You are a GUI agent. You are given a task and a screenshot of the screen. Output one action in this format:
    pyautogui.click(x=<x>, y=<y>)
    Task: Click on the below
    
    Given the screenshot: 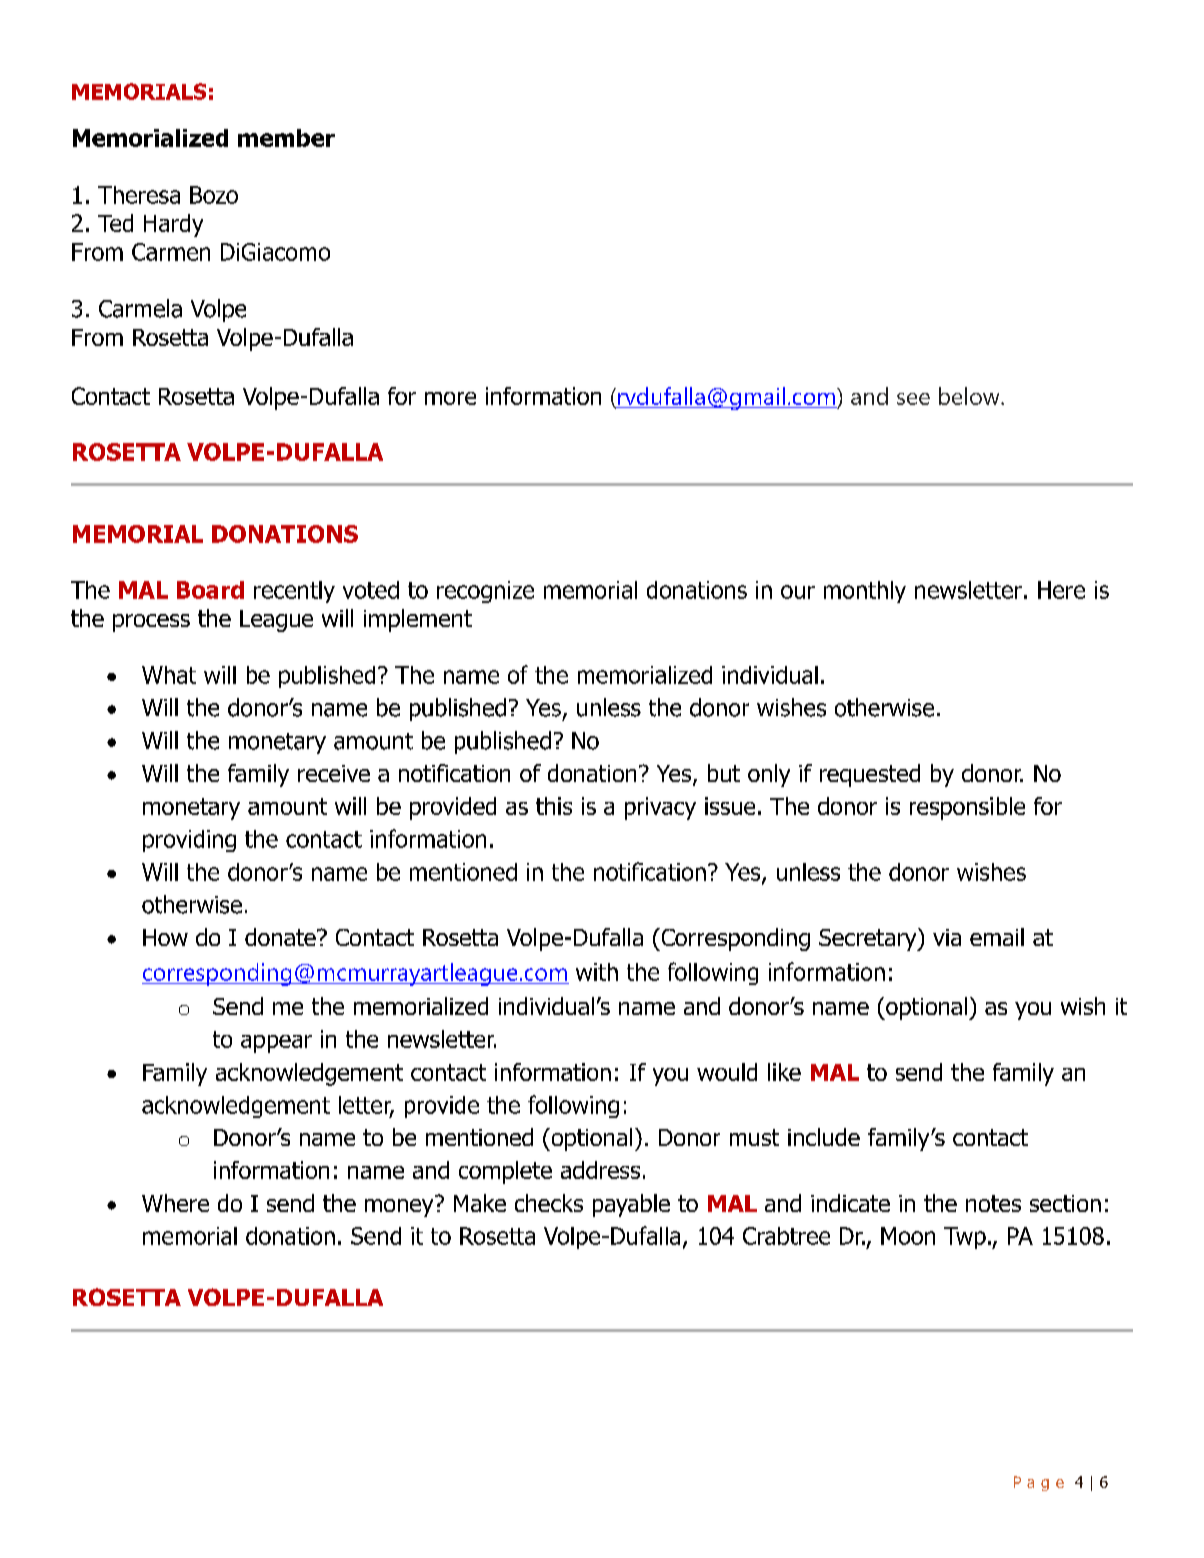 What is the action you would take?
    pyautogui.click(x=970, y=396)
